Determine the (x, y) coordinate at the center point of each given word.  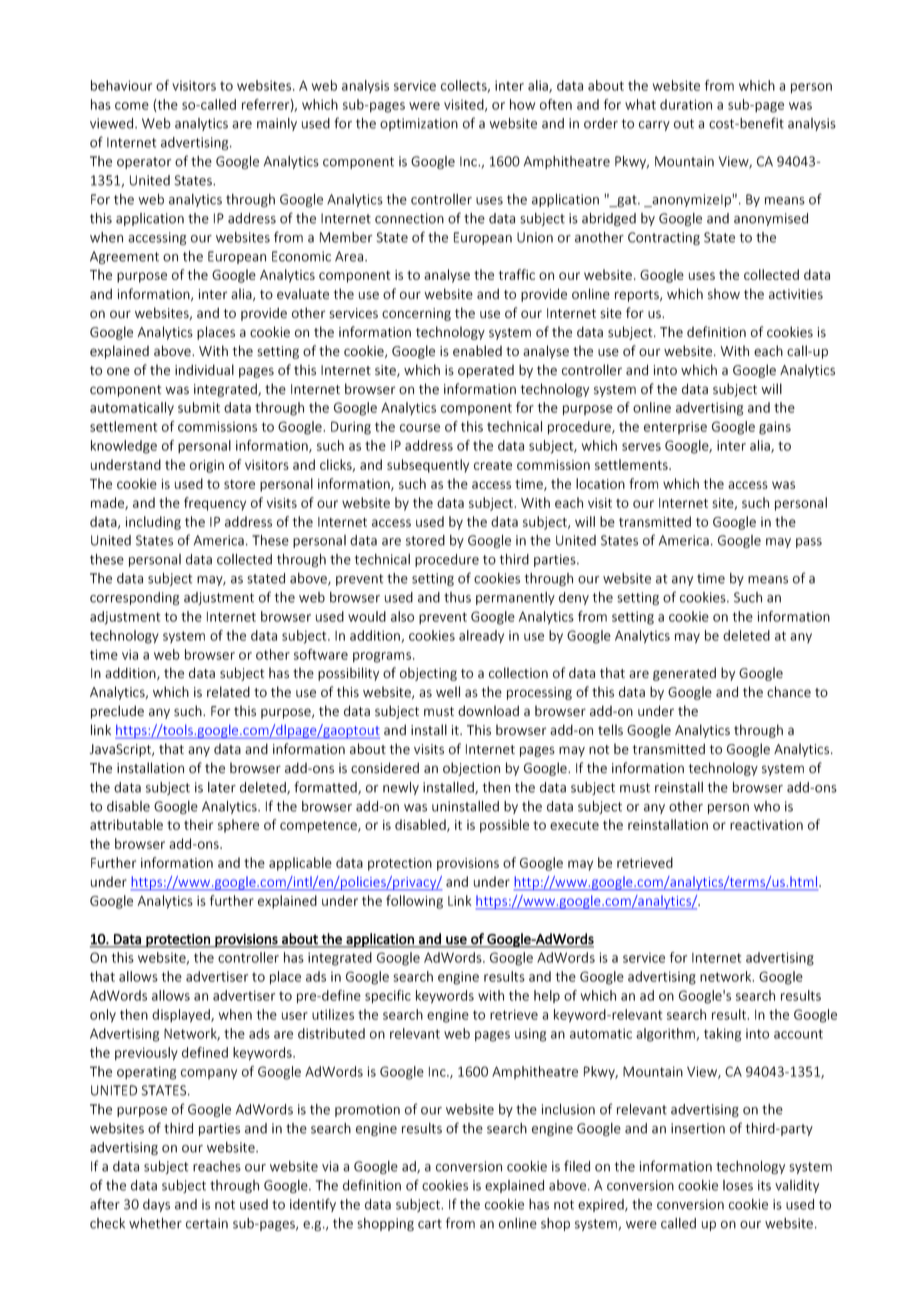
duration (686, 104)
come (132, 106)
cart (430, 1224)
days (156, 1205)
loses (738, 1185)
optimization (419, 124)
